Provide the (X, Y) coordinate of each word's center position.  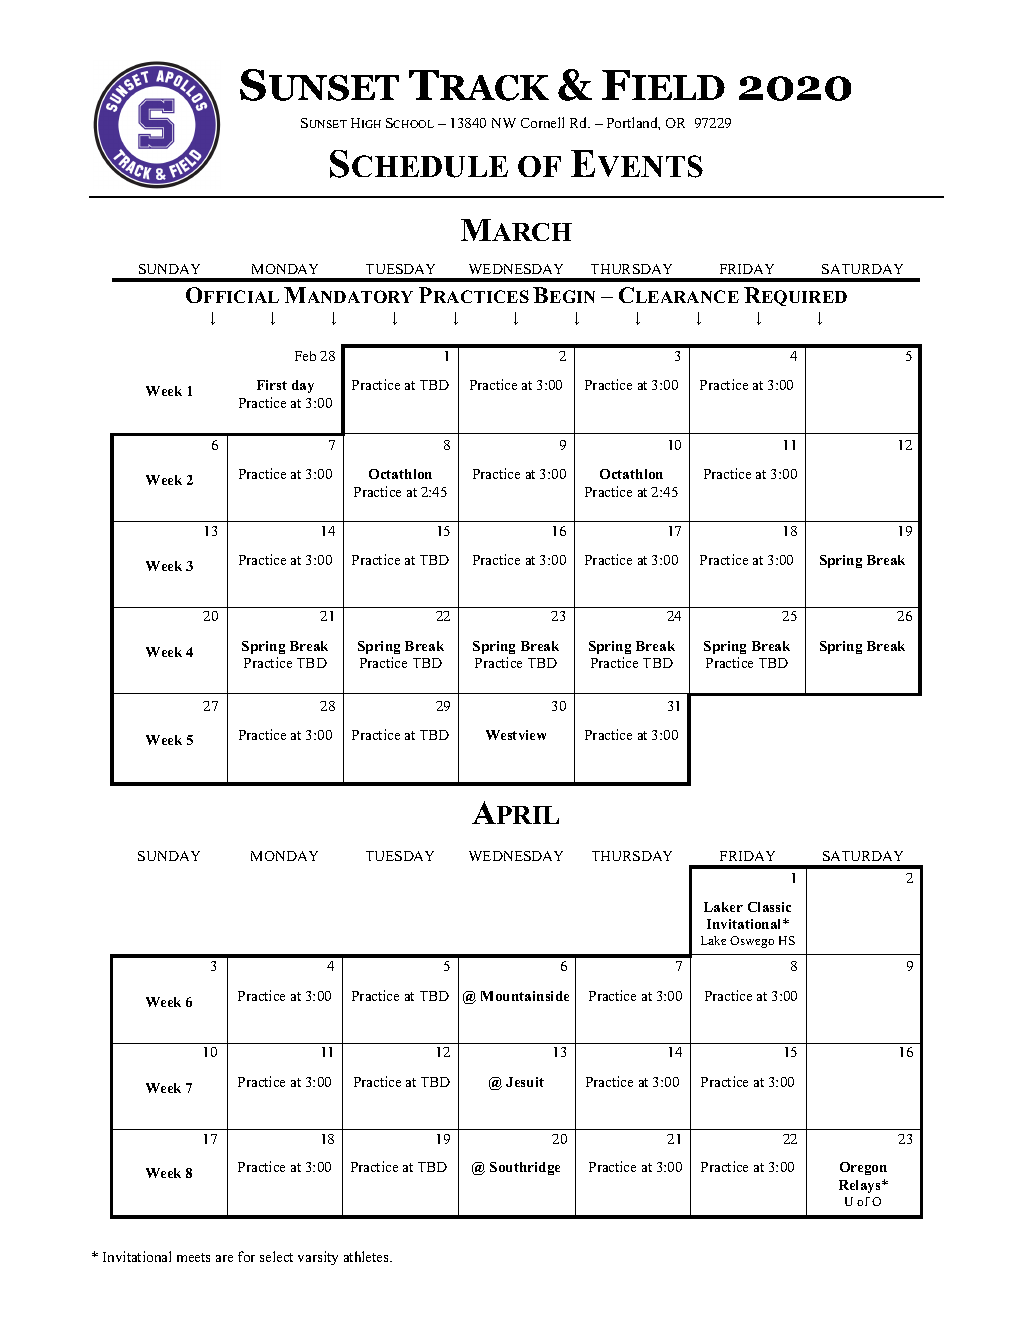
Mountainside (525, 996)
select (276, 1256)
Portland (633, 123)
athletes (367, 1256)
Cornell (542, 122)
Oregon (863, 1168)
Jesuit (525, 1082)
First (272, 385)
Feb (305, 356)
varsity (318, 1258)
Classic (769, 907)
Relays (861, 1186)
